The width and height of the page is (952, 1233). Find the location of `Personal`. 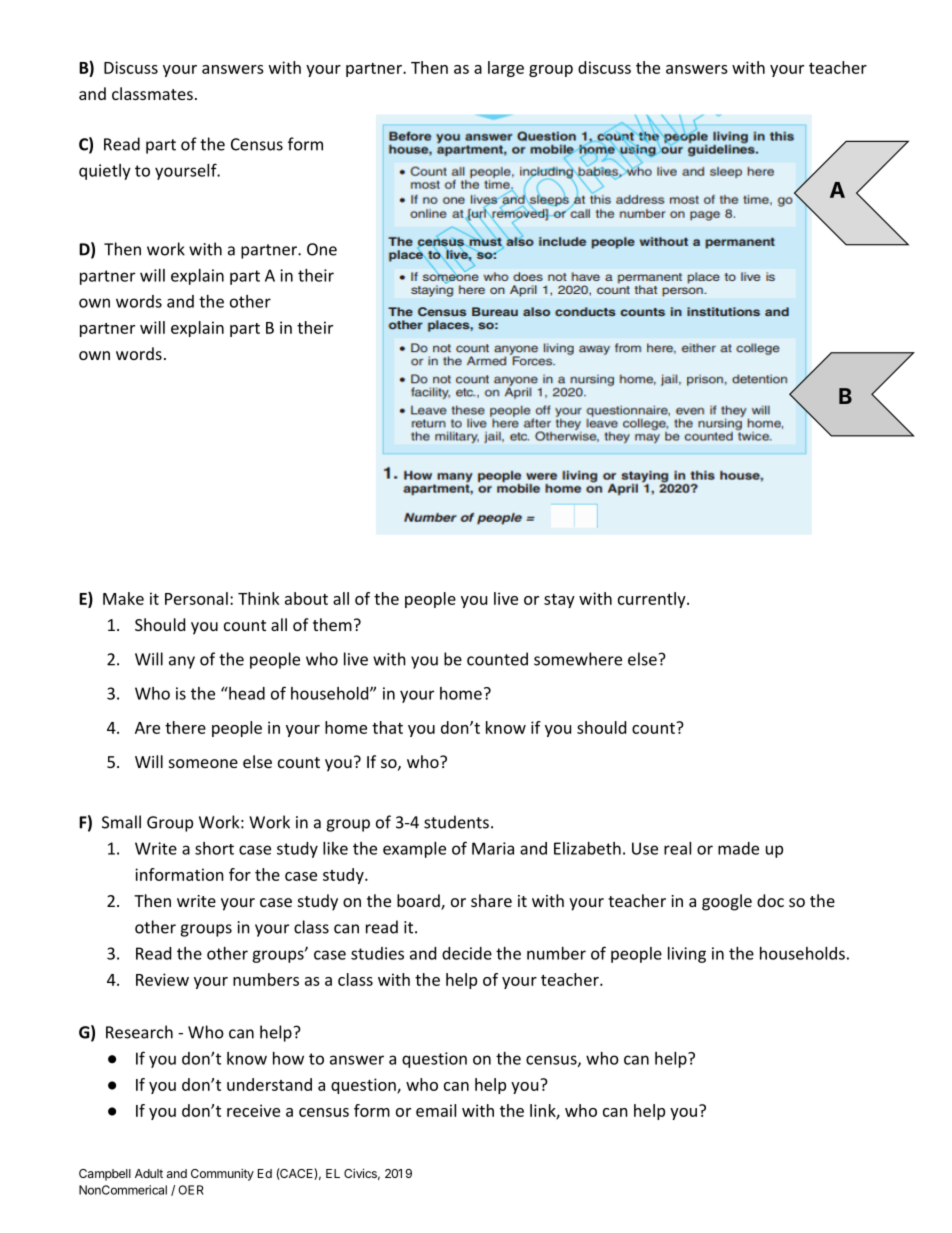

Personal is located at coordinates (196, 598).
